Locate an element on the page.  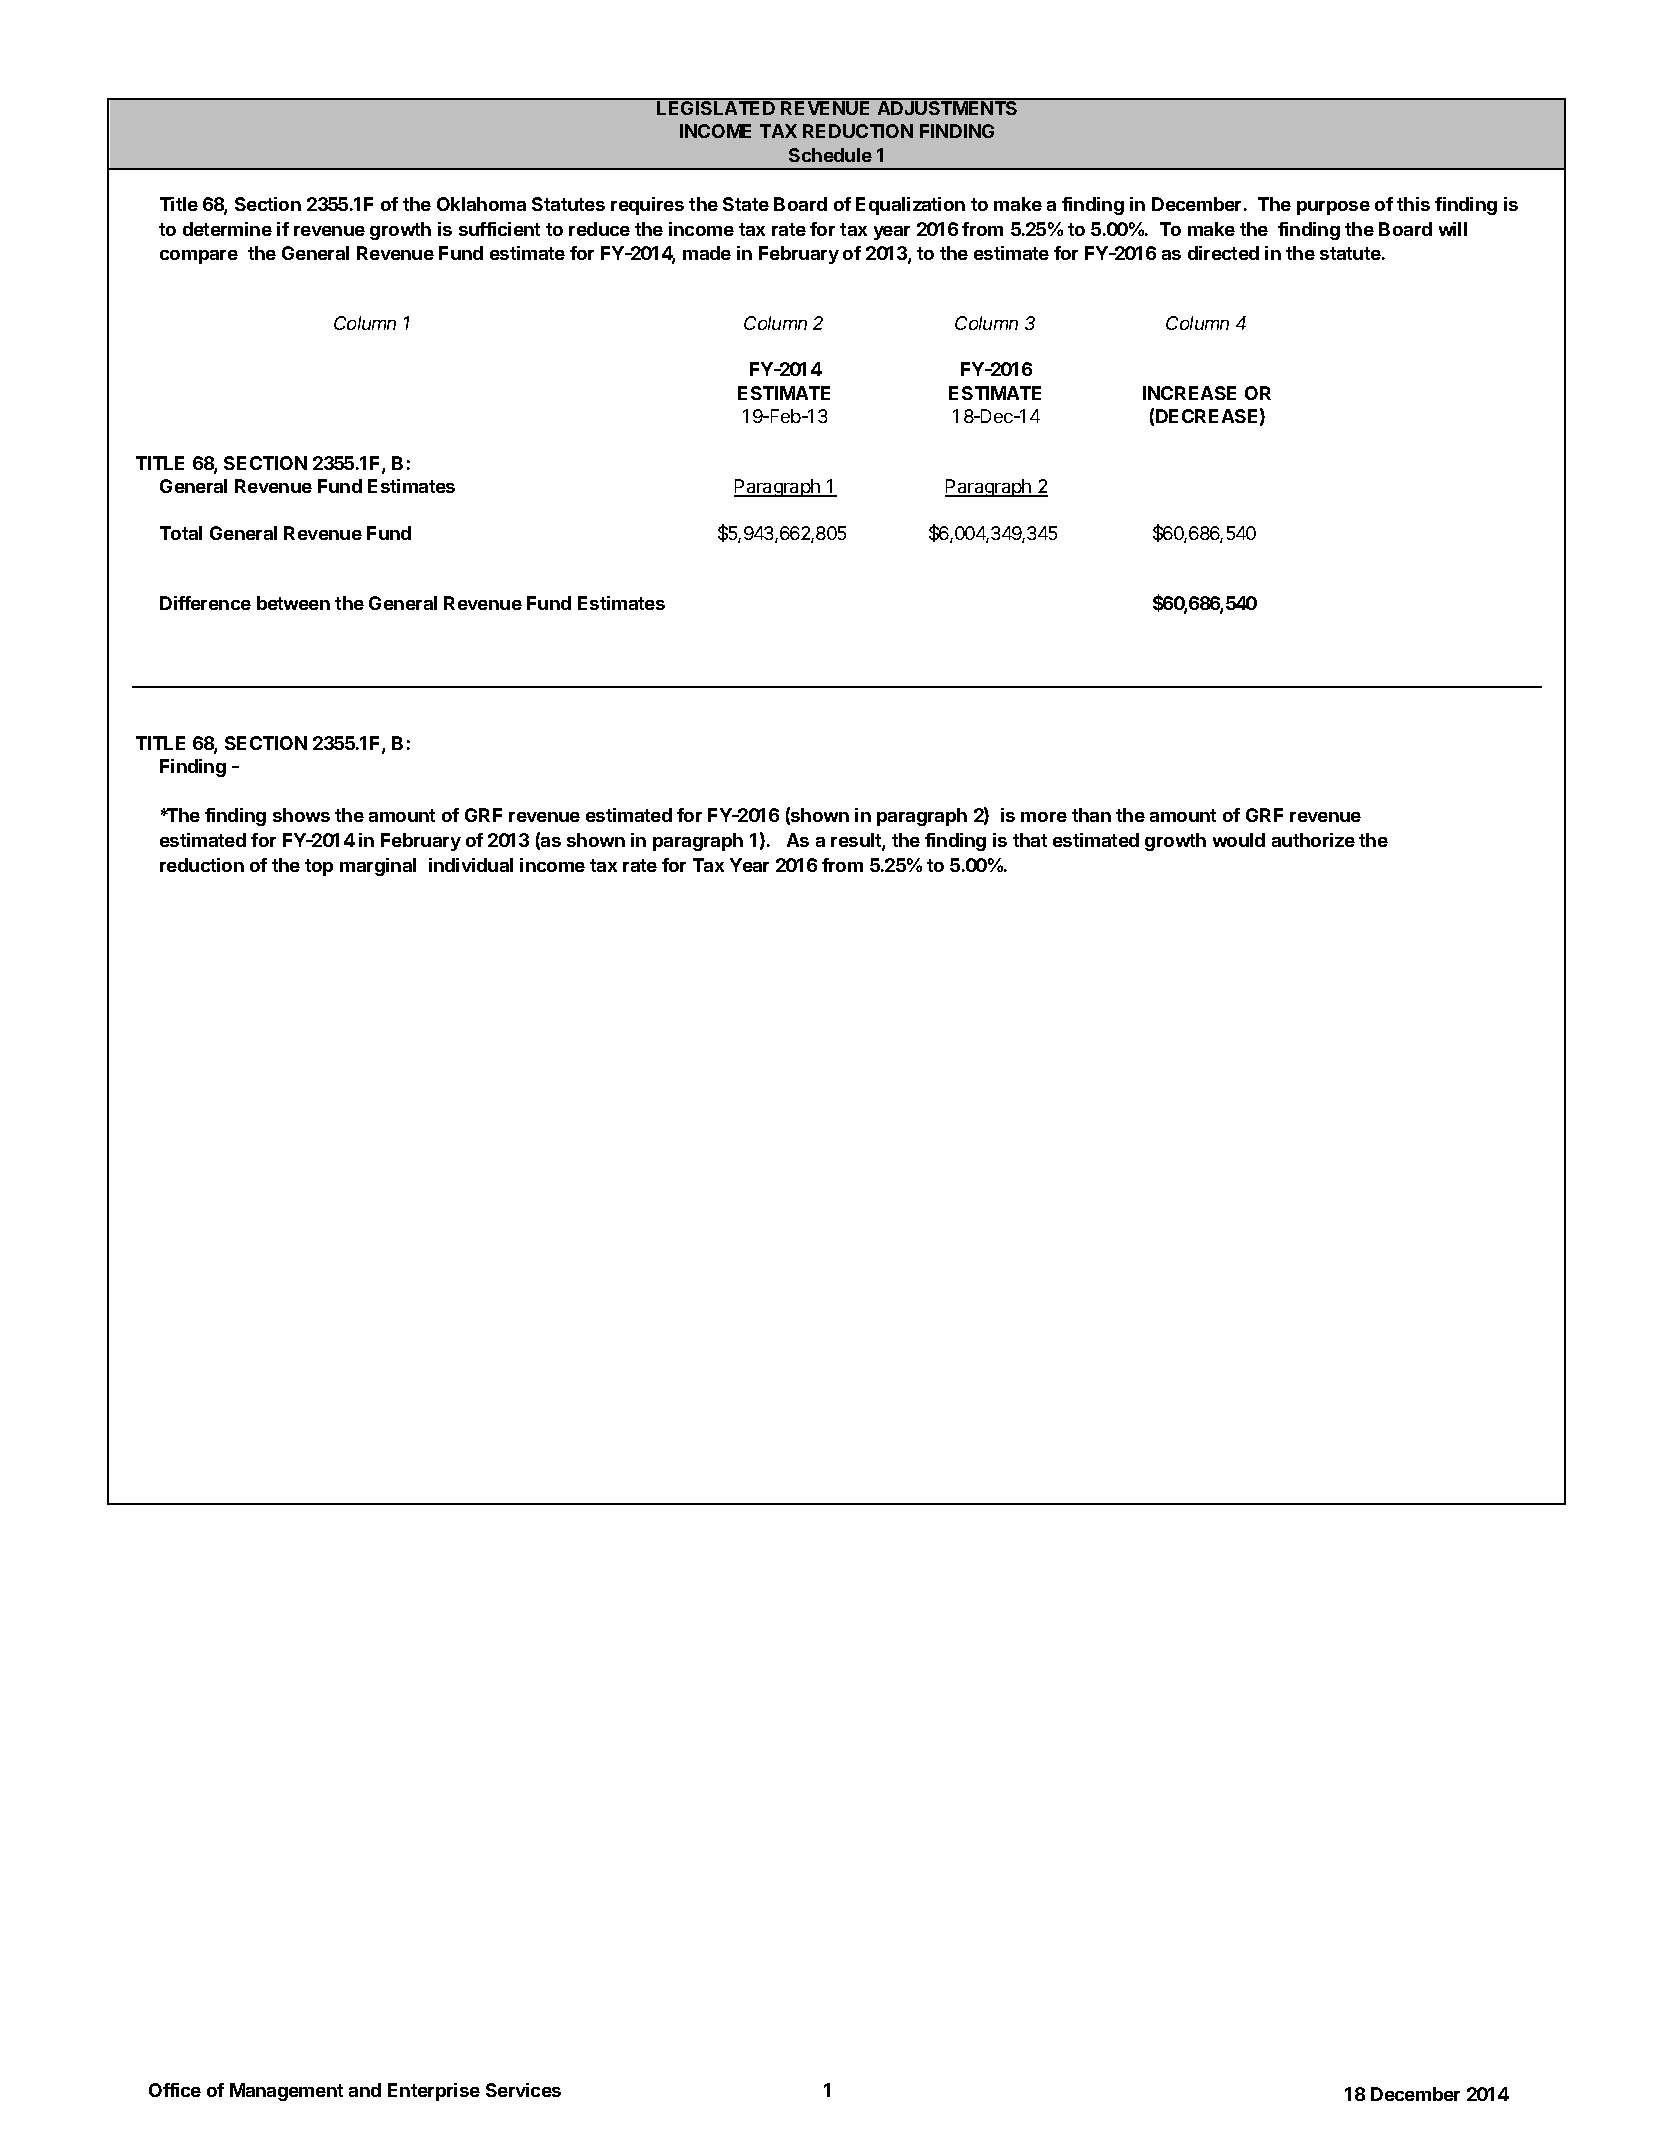
and is located at coordinates (365, 2090).
